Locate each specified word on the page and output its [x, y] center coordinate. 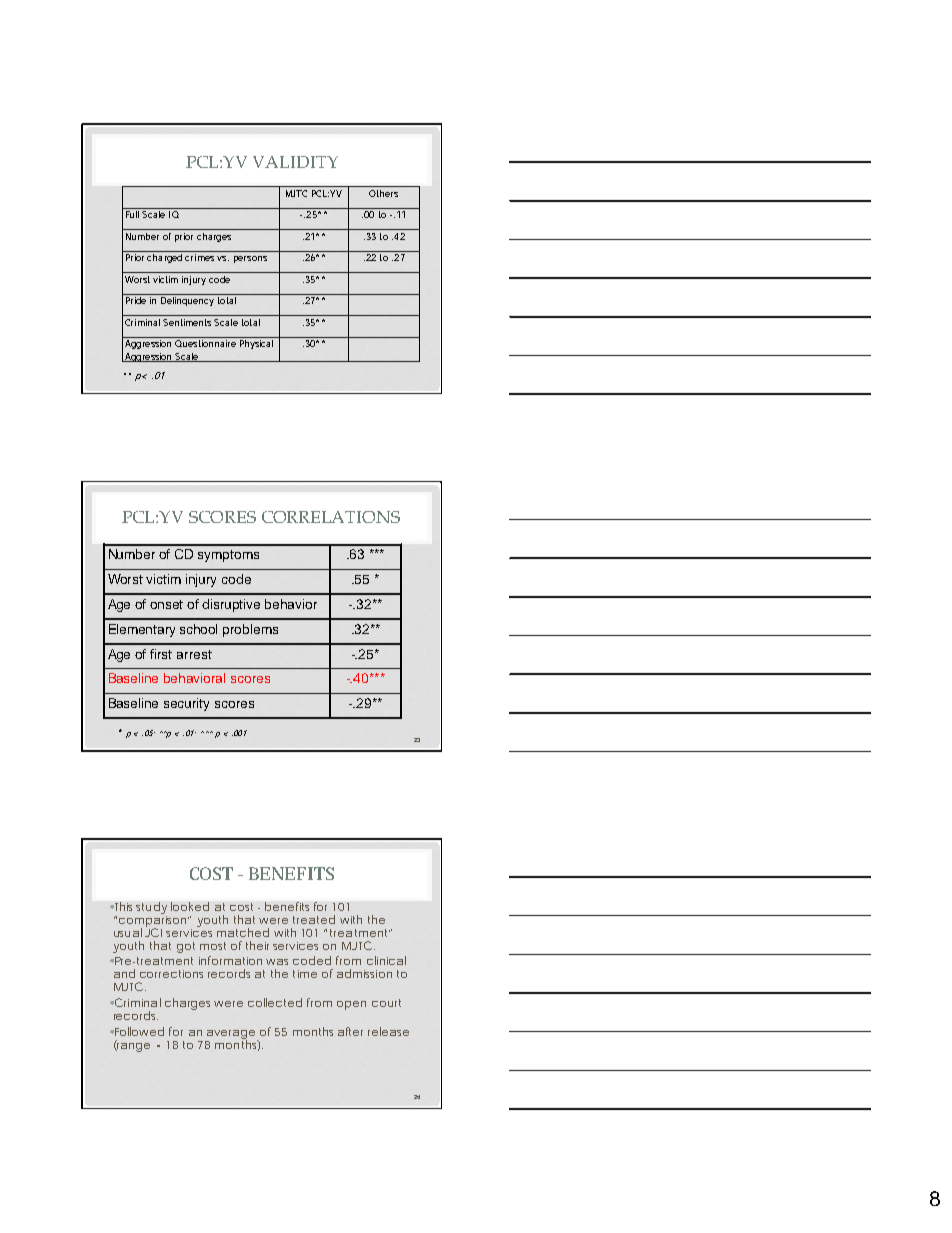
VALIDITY [295, 162]
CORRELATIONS [331, 517]
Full [132, 214]
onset [166, 604]
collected [275, 1002]
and [124, 973]
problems [250, 630]
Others [383, 193]
